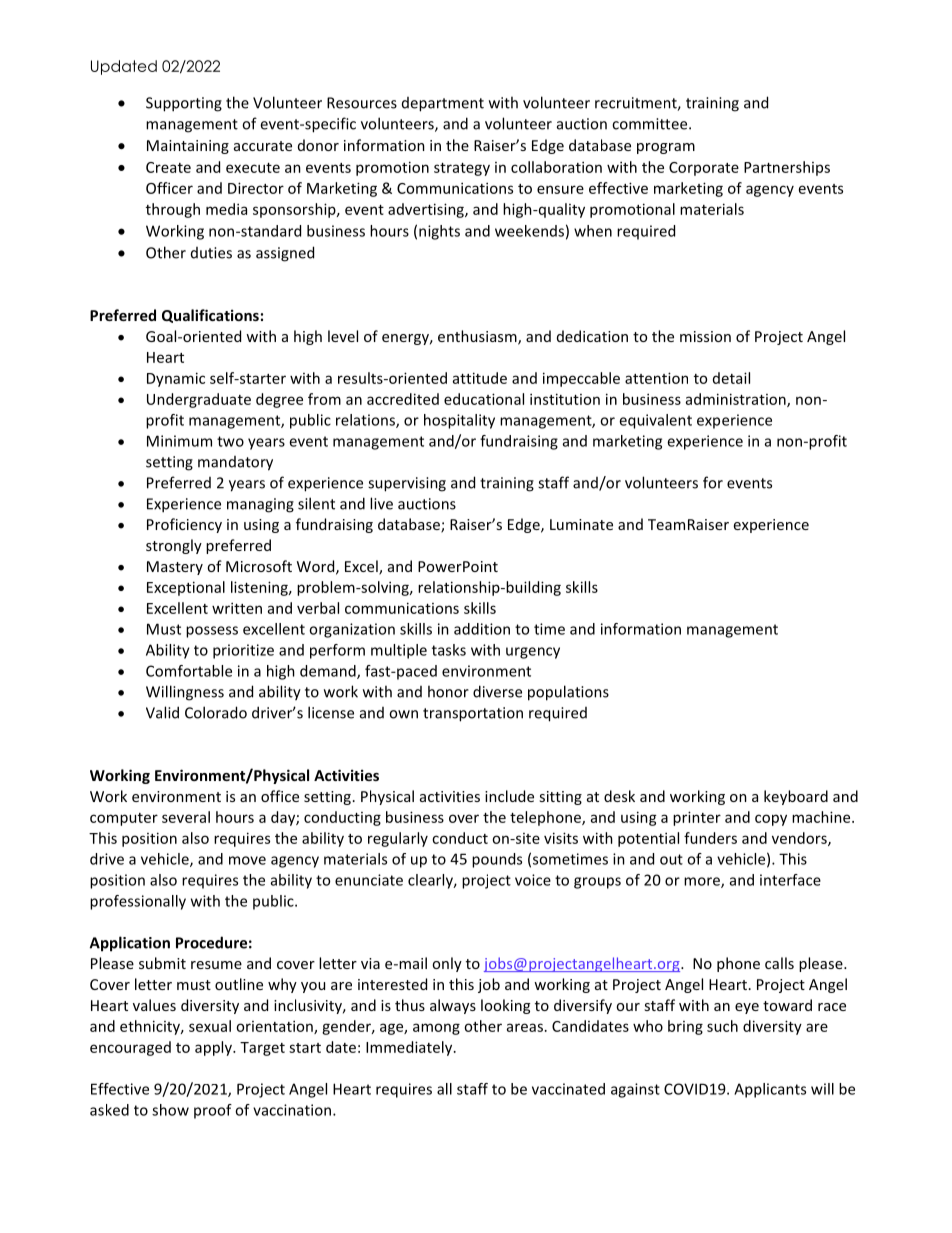  What do you see at coordinates (213, 1111) in the screenshot?
I see `proof` at bounding box center [213, 1111].
